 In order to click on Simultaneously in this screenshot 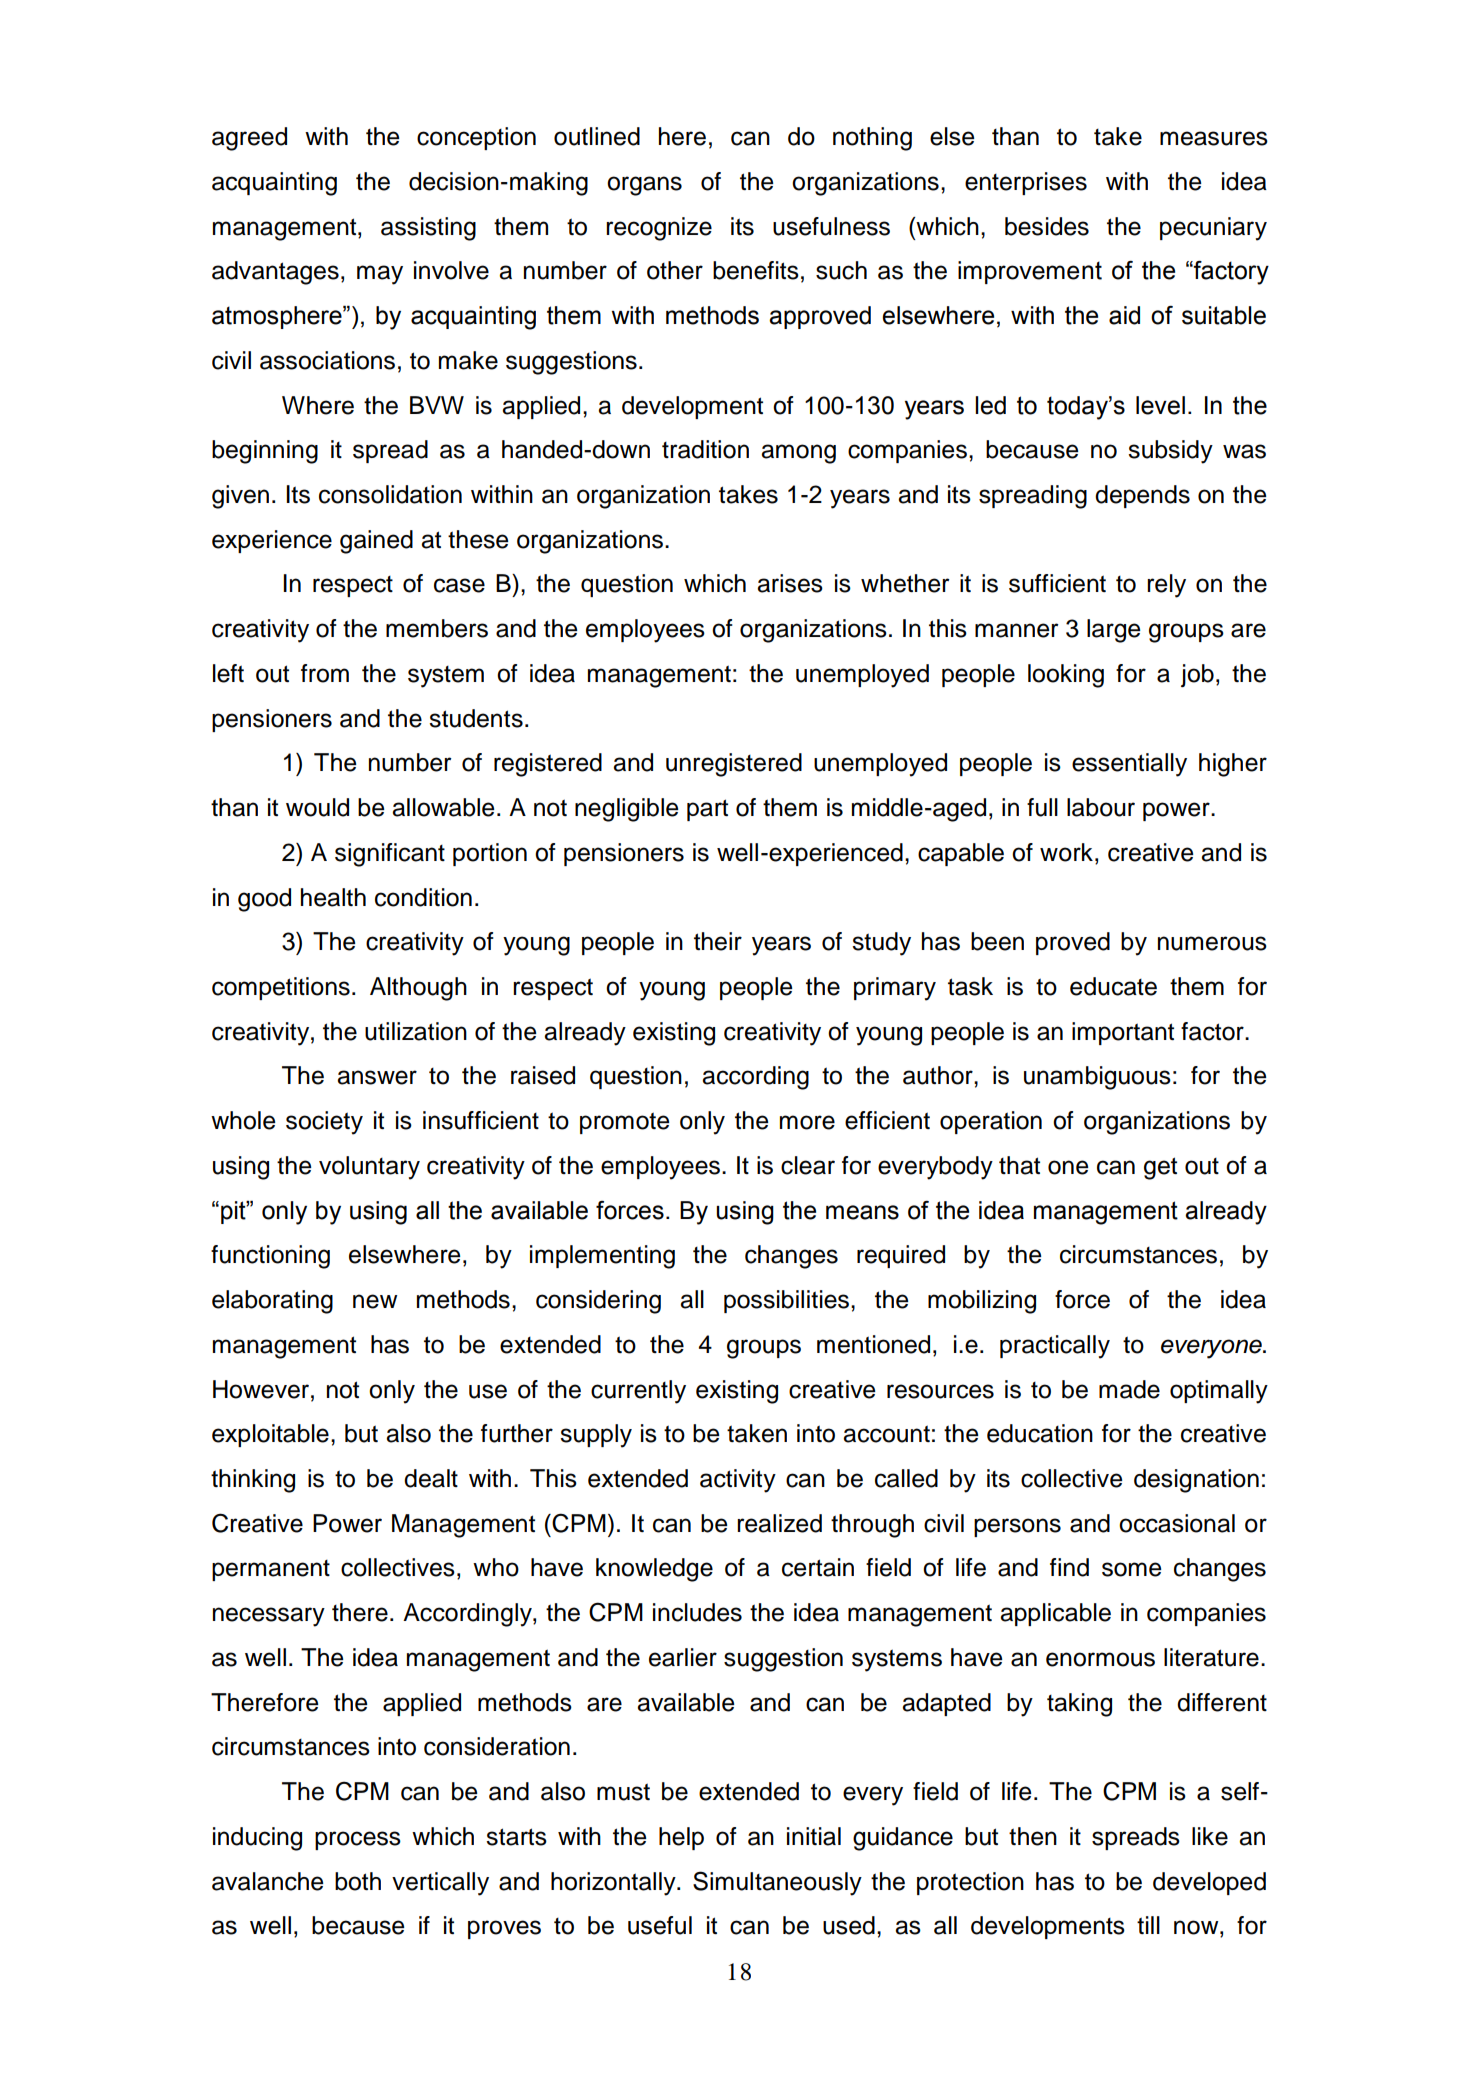, I will do `click(777, 1883)`.
